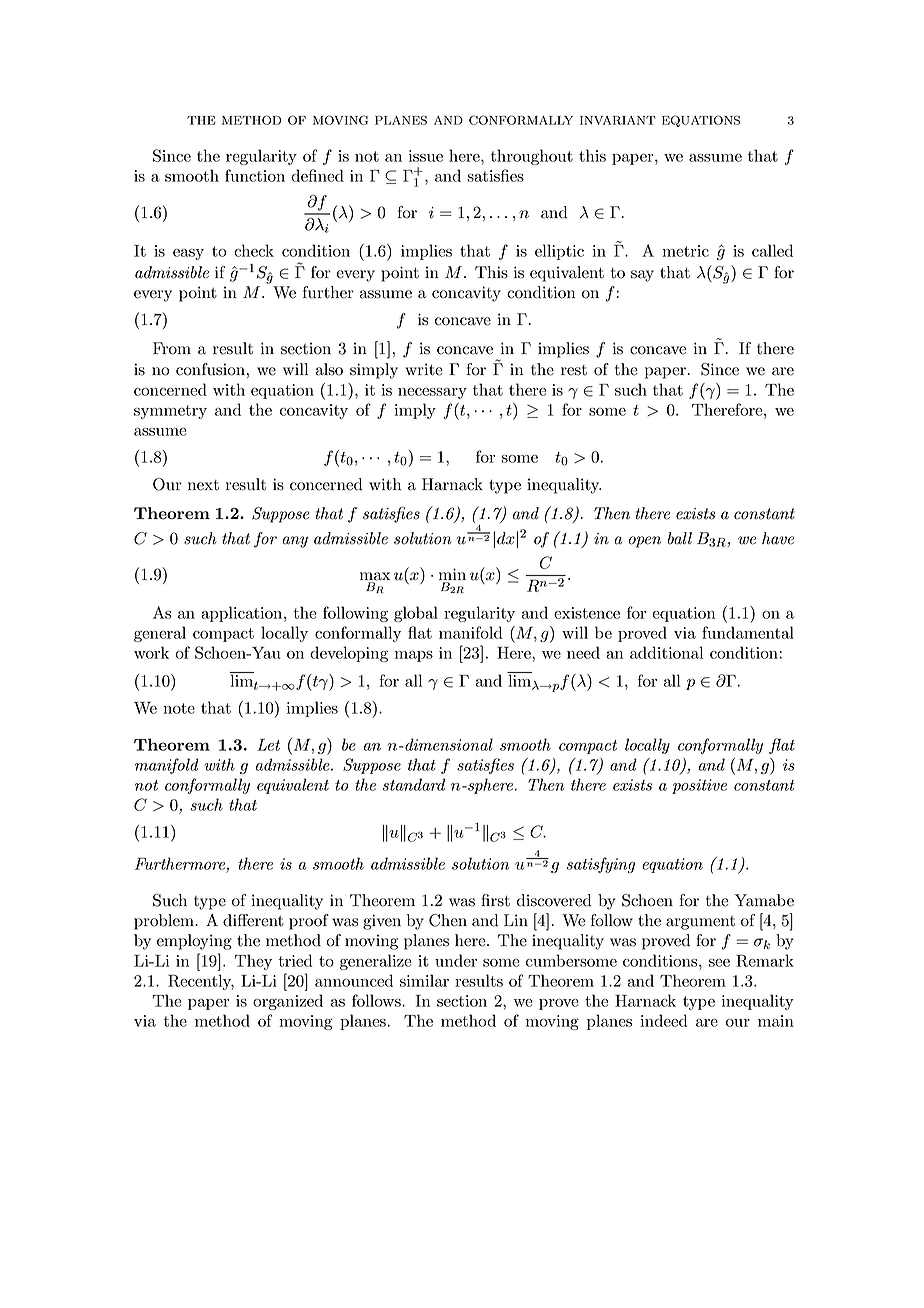 The image size is (924, 1308). Describe the element at coordinates (574, 370) in the screenshot. I see `rest` at that location.
